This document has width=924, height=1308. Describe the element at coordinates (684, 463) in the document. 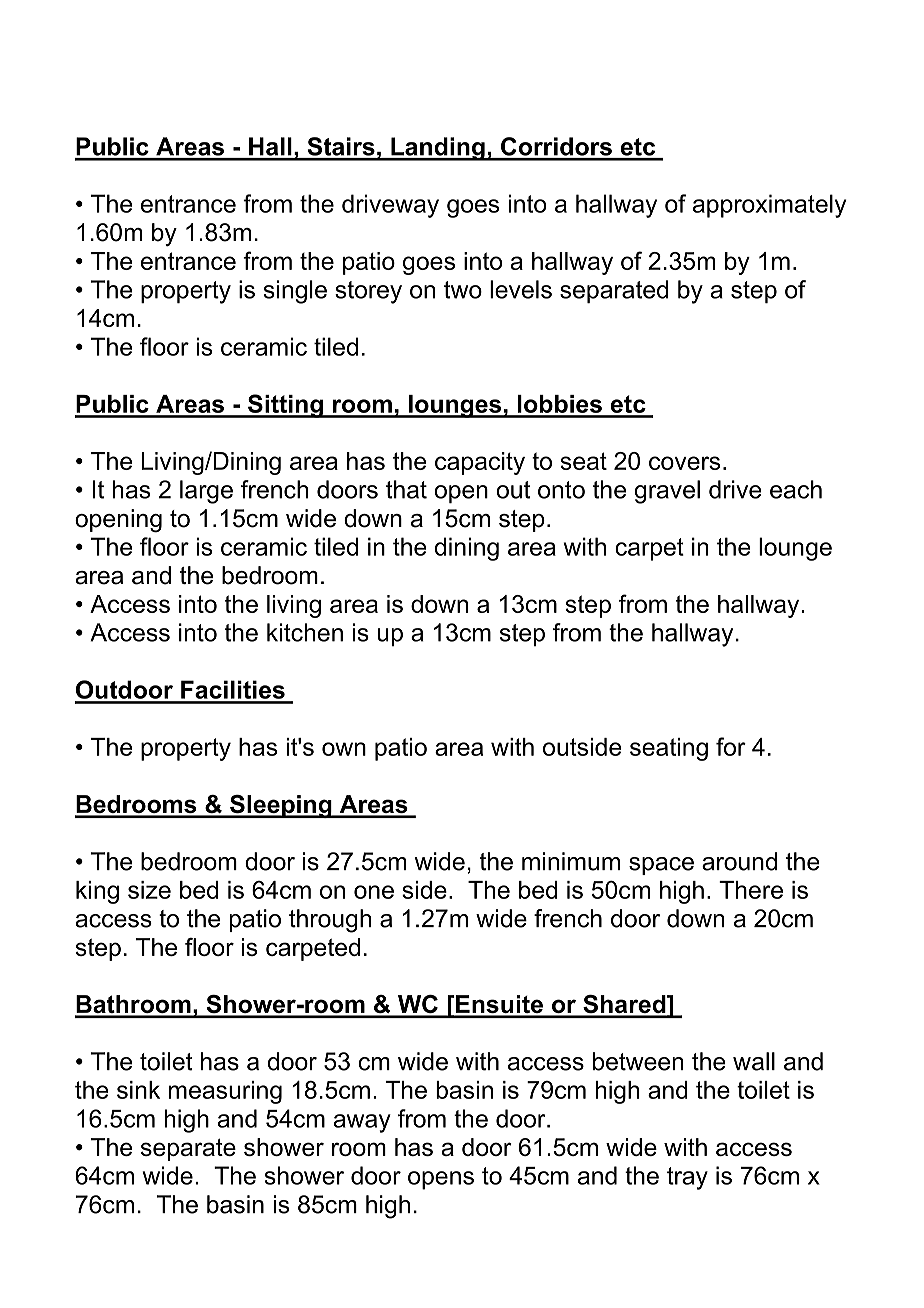

I see `covers` at that location.
